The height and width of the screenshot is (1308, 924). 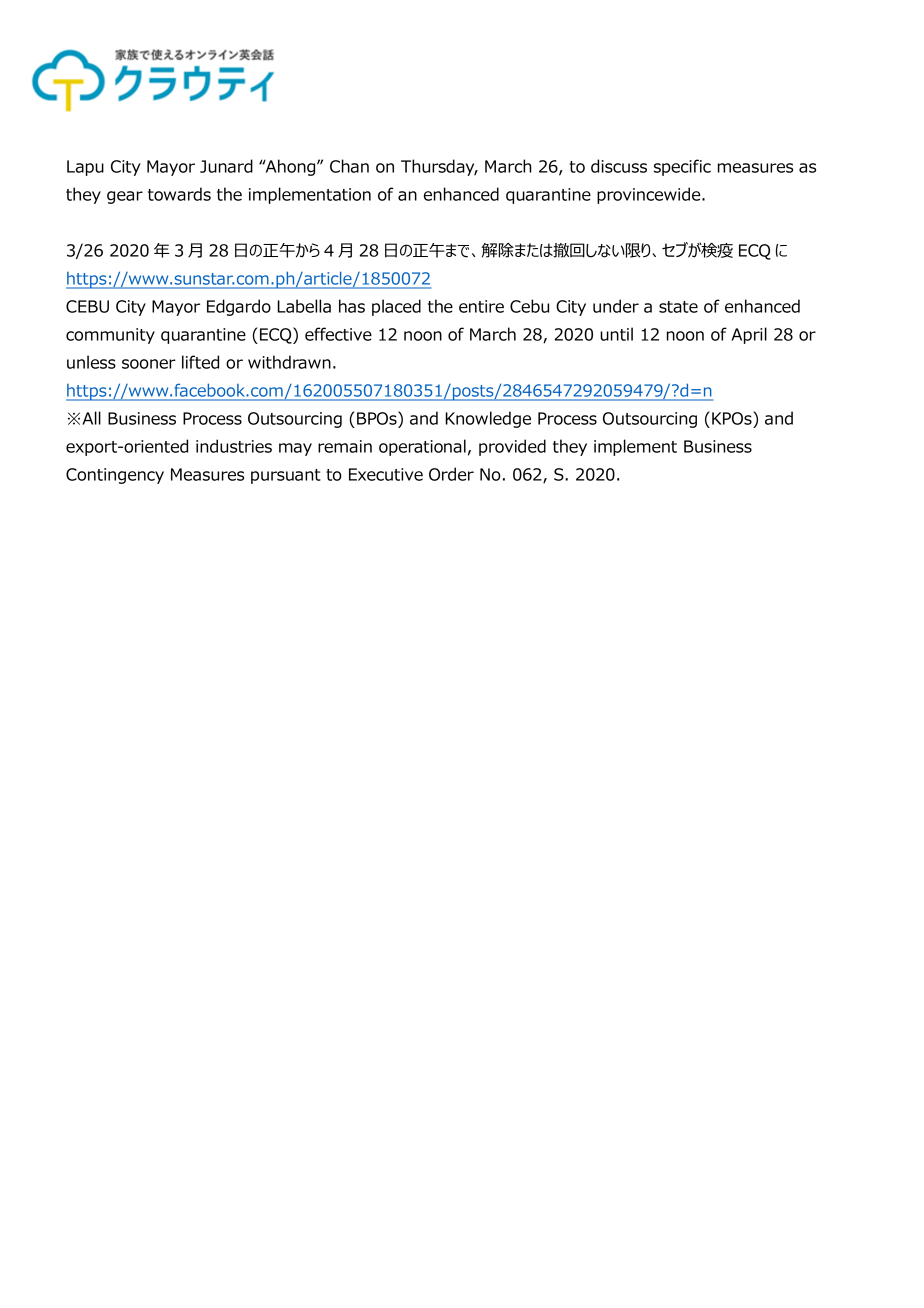 I want to click on specific, so click(x=682, y=167).
